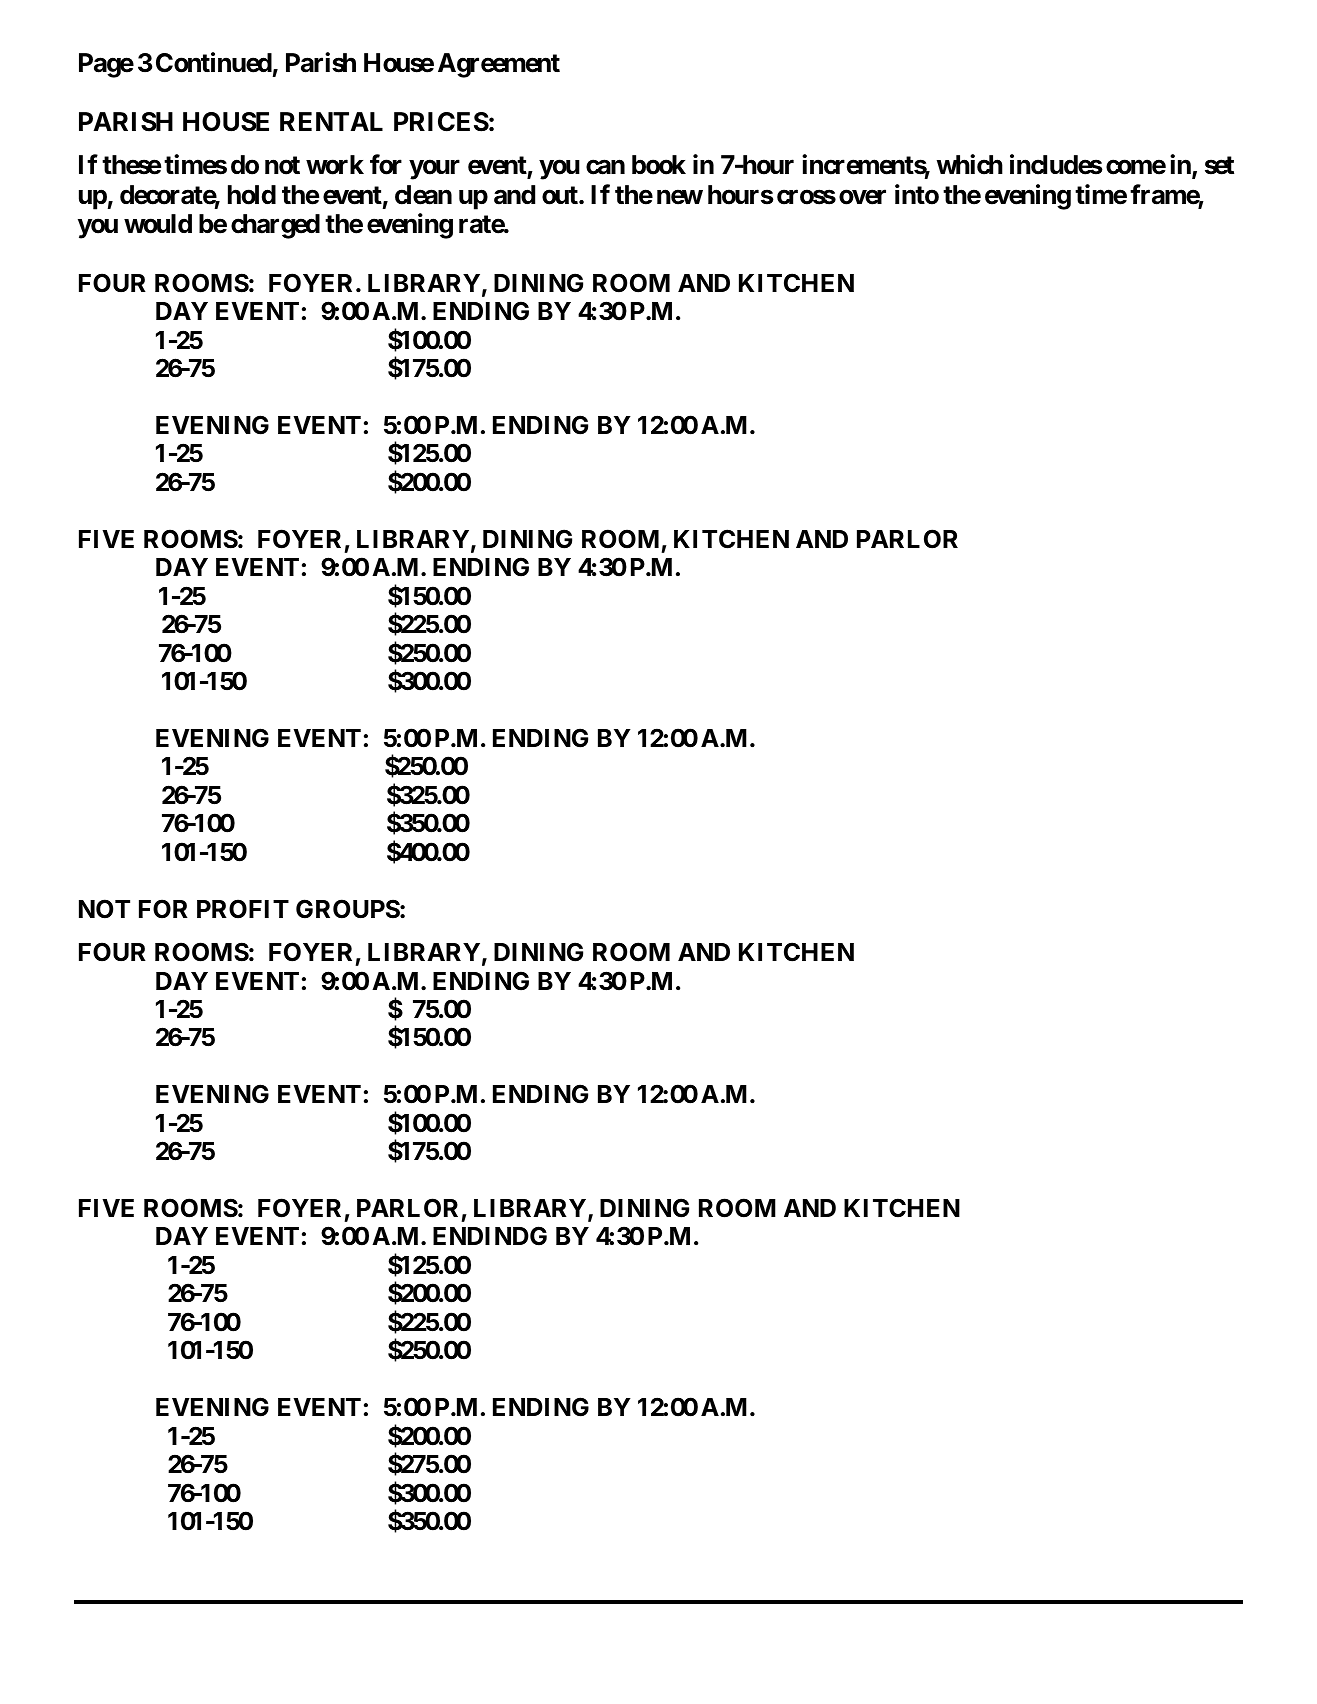 This document has height=1704, width=1317. What do you see at coordinates (423, 195) in the document?
I see `clean` at bounding box center [423, 195].
